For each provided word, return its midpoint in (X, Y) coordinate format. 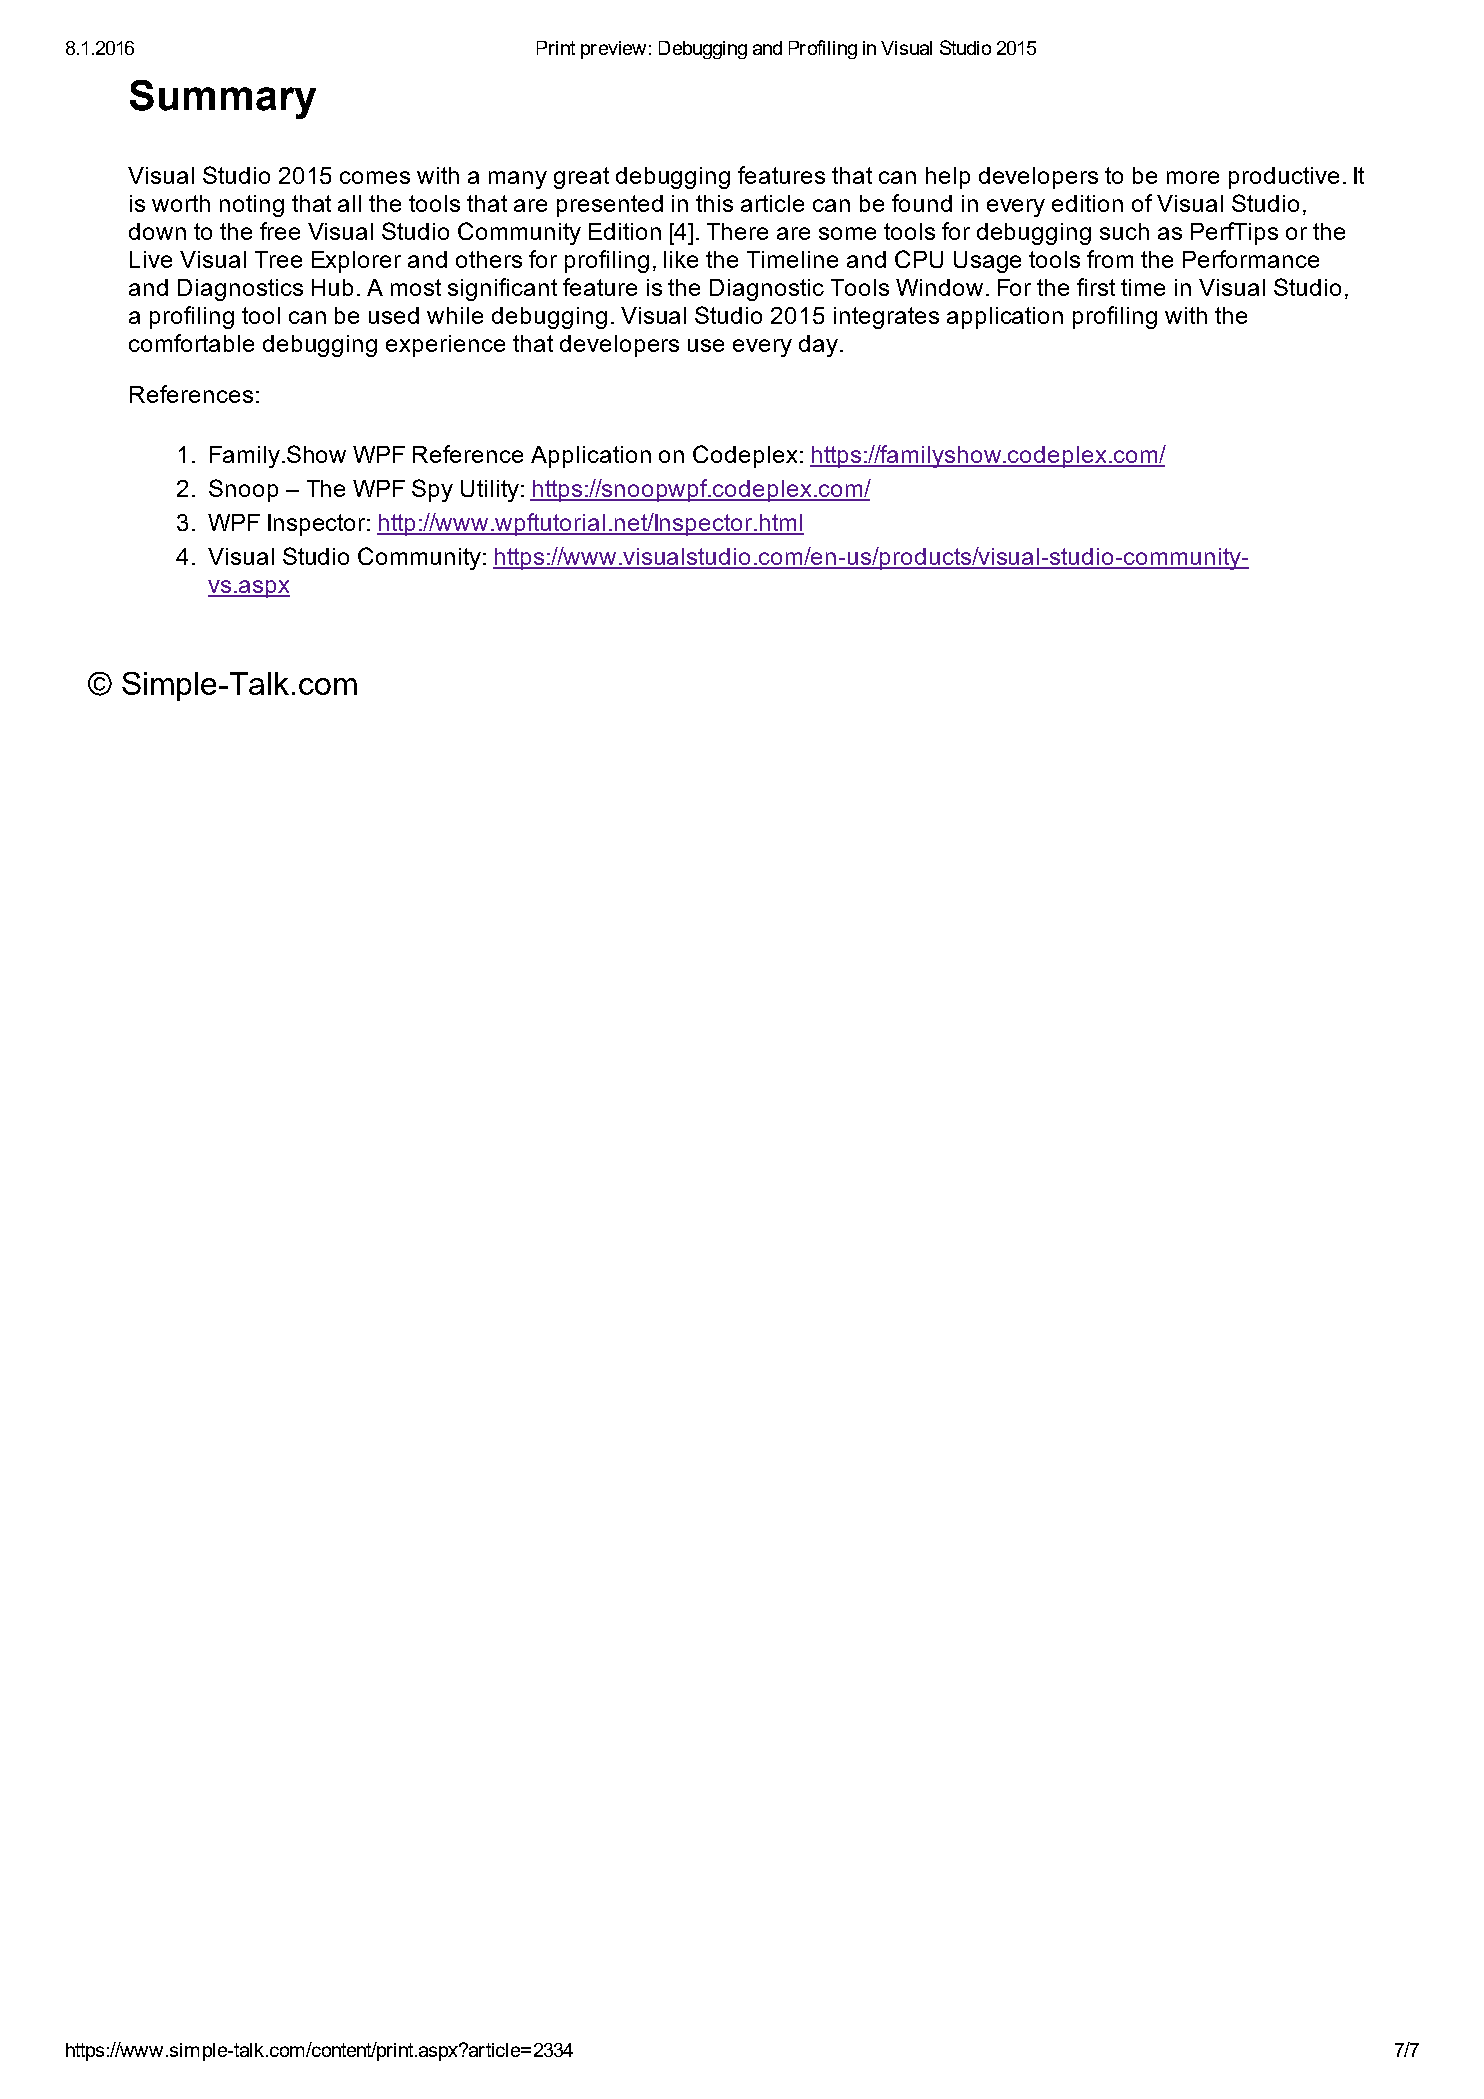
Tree (278, 259)
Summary (223, 99)
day (818, 346)
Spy (432, 490)
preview (613, 50)
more (1193, 177)
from (1110, 259)
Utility (490, 491)
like (681, 259)
